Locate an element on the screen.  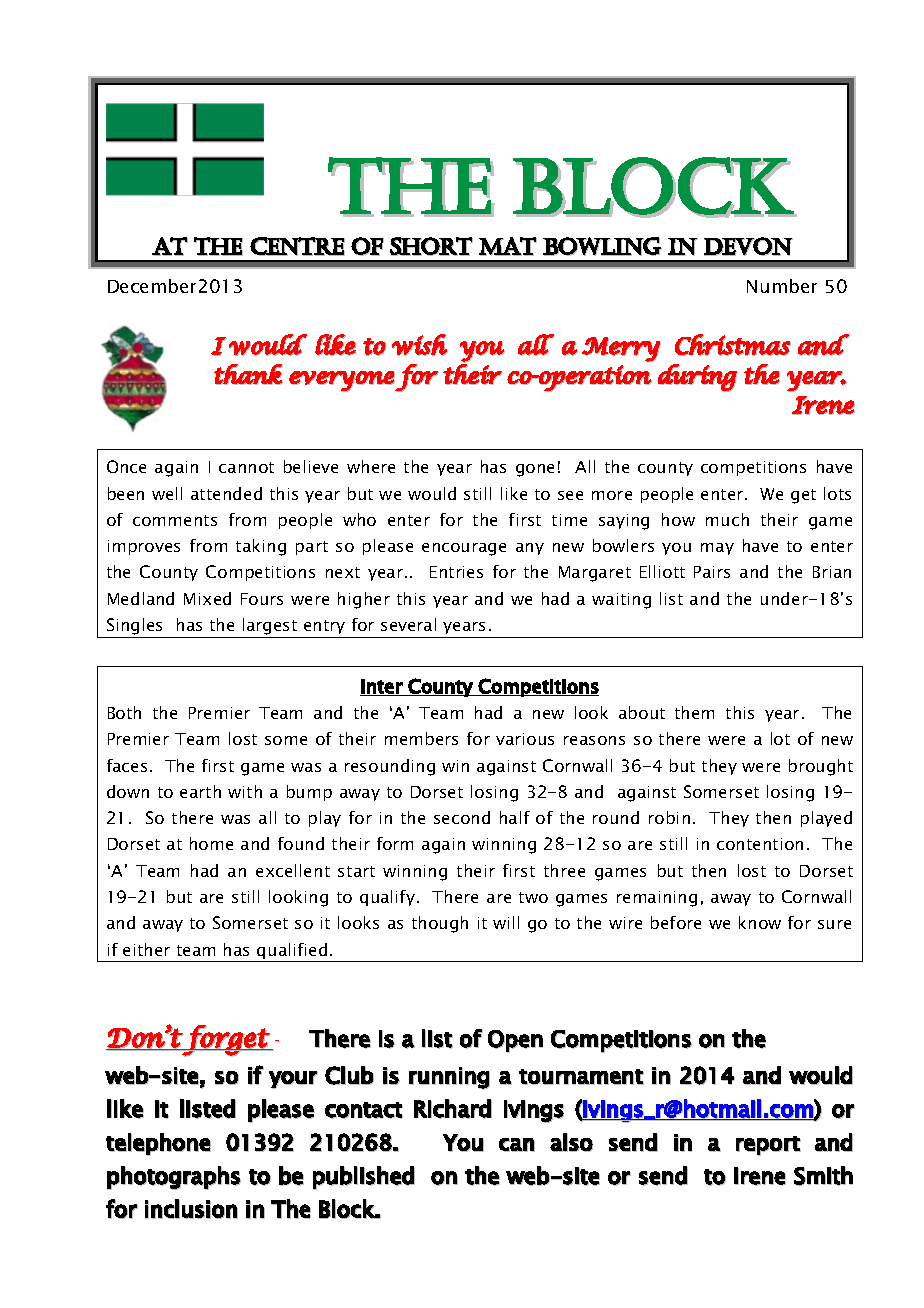
either is located at coordinates (146, 949).
